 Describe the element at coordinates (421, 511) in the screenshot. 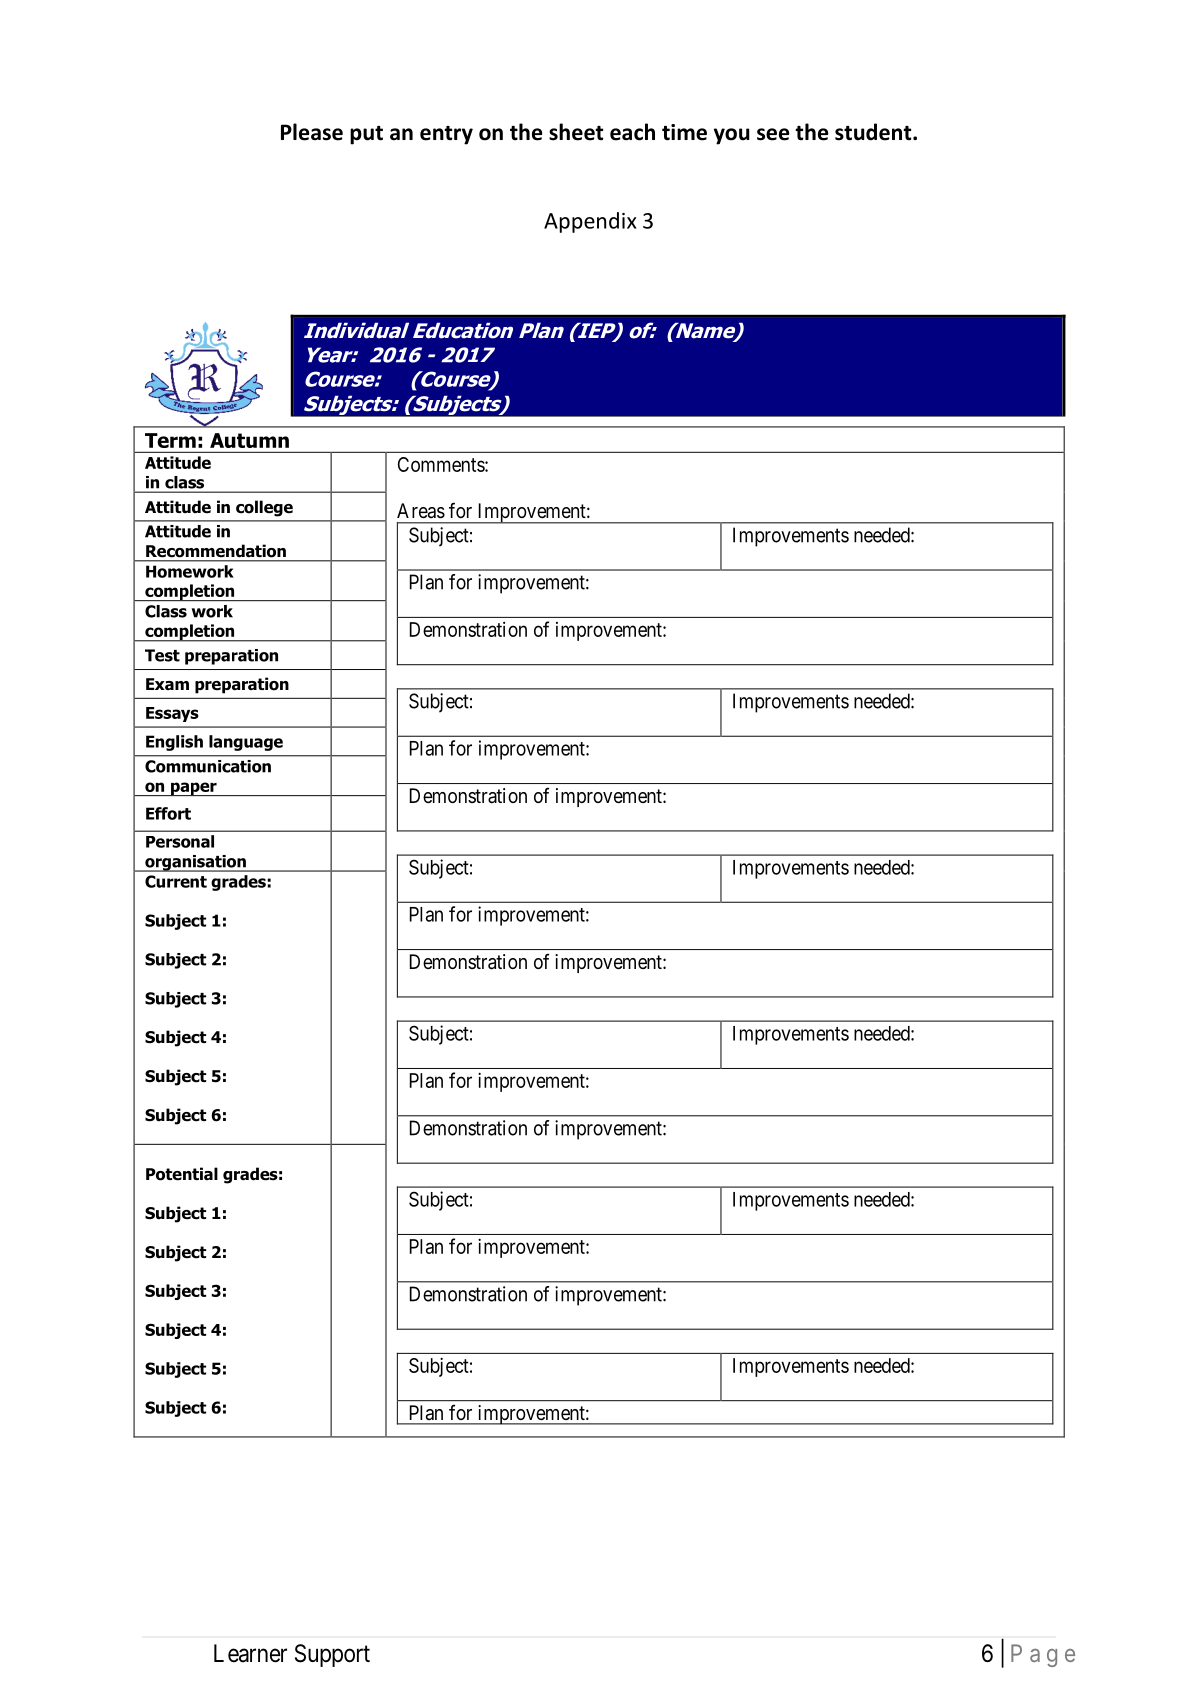

I see `Areas` at that location.
